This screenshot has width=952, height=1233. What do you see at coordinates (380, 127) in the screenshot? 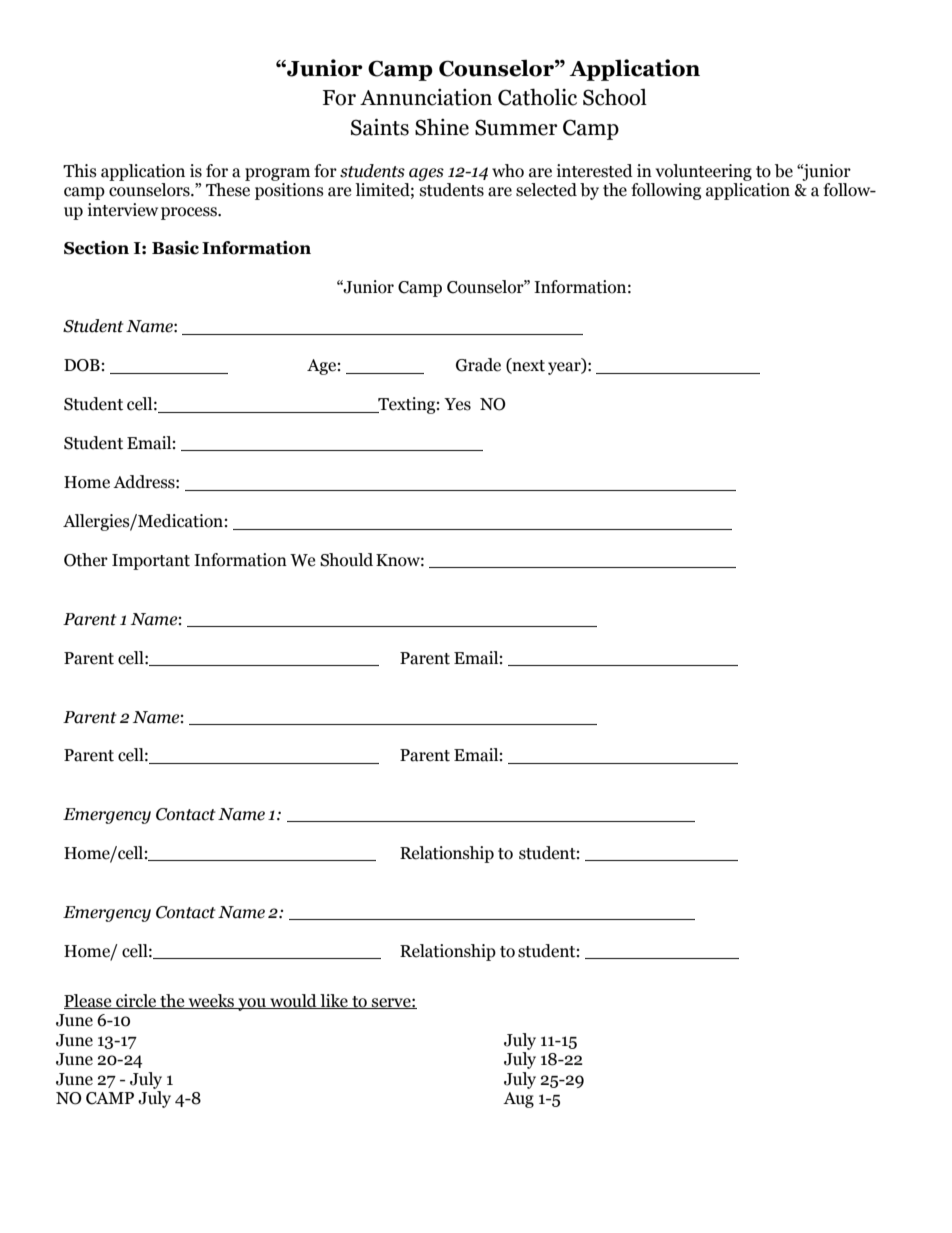
I see `Saints` at bounding box center [380, 127].
